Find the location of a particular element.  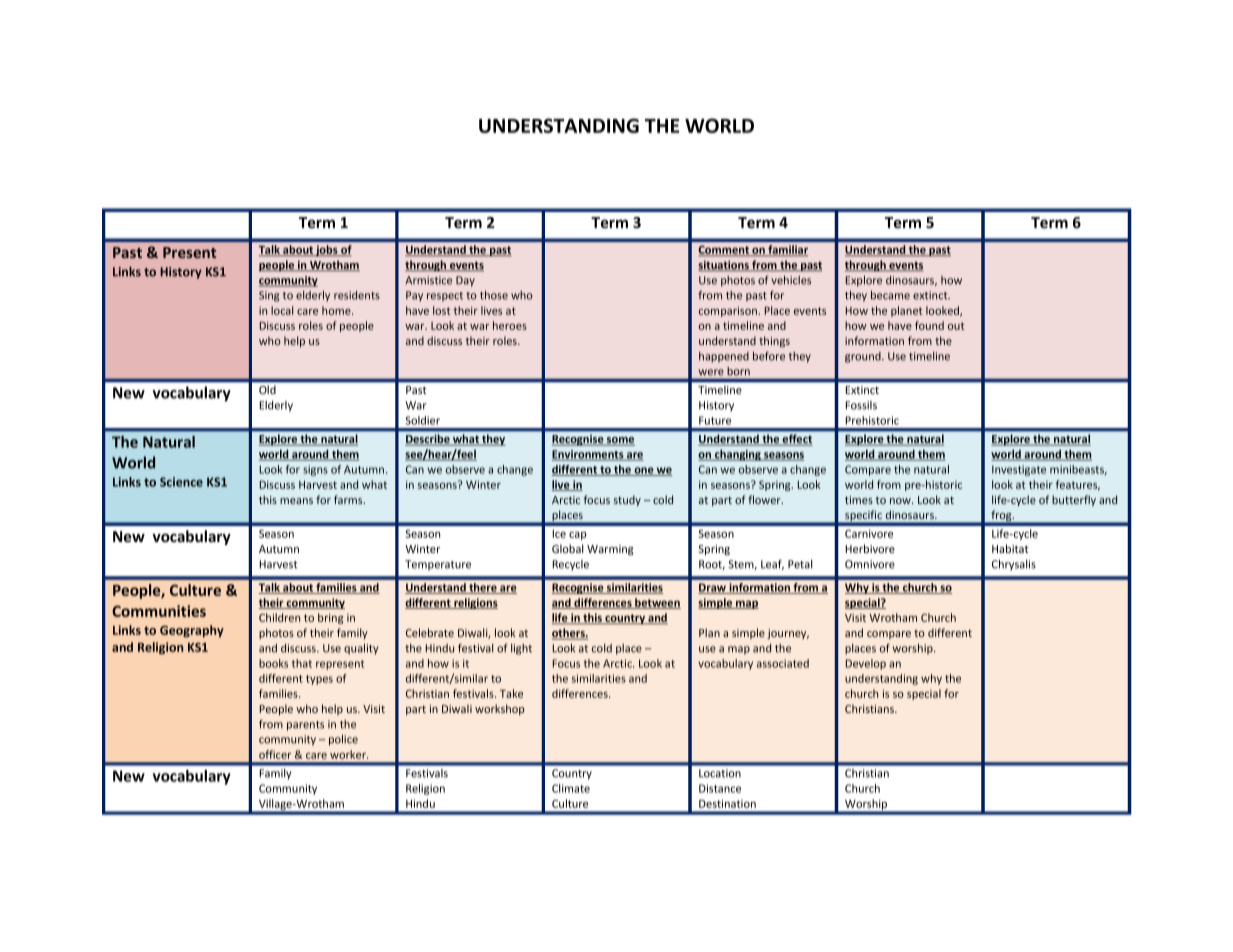

Develop is located at coordinates (866, 664).
